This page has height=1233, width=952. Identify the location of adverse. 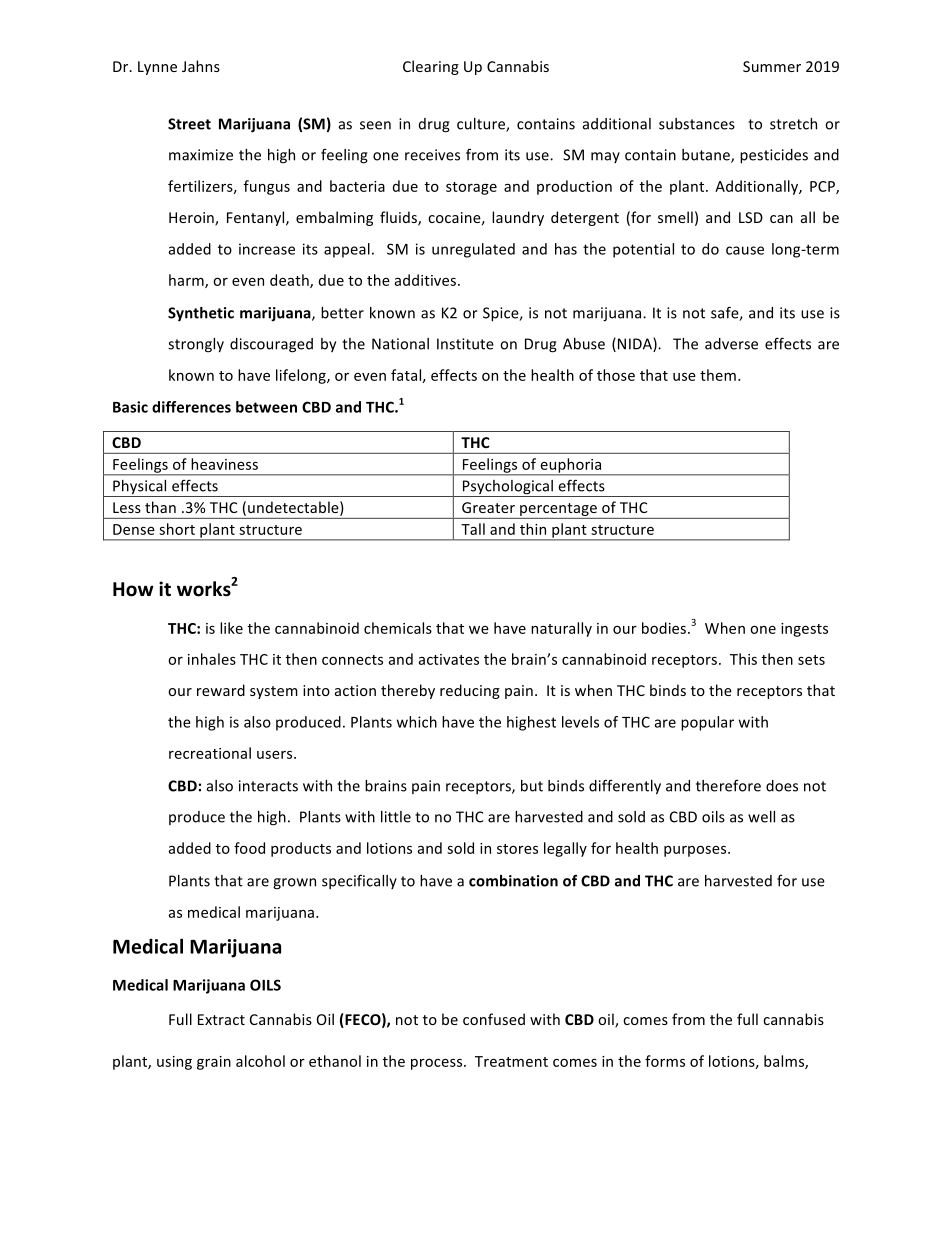
(731, 344).
